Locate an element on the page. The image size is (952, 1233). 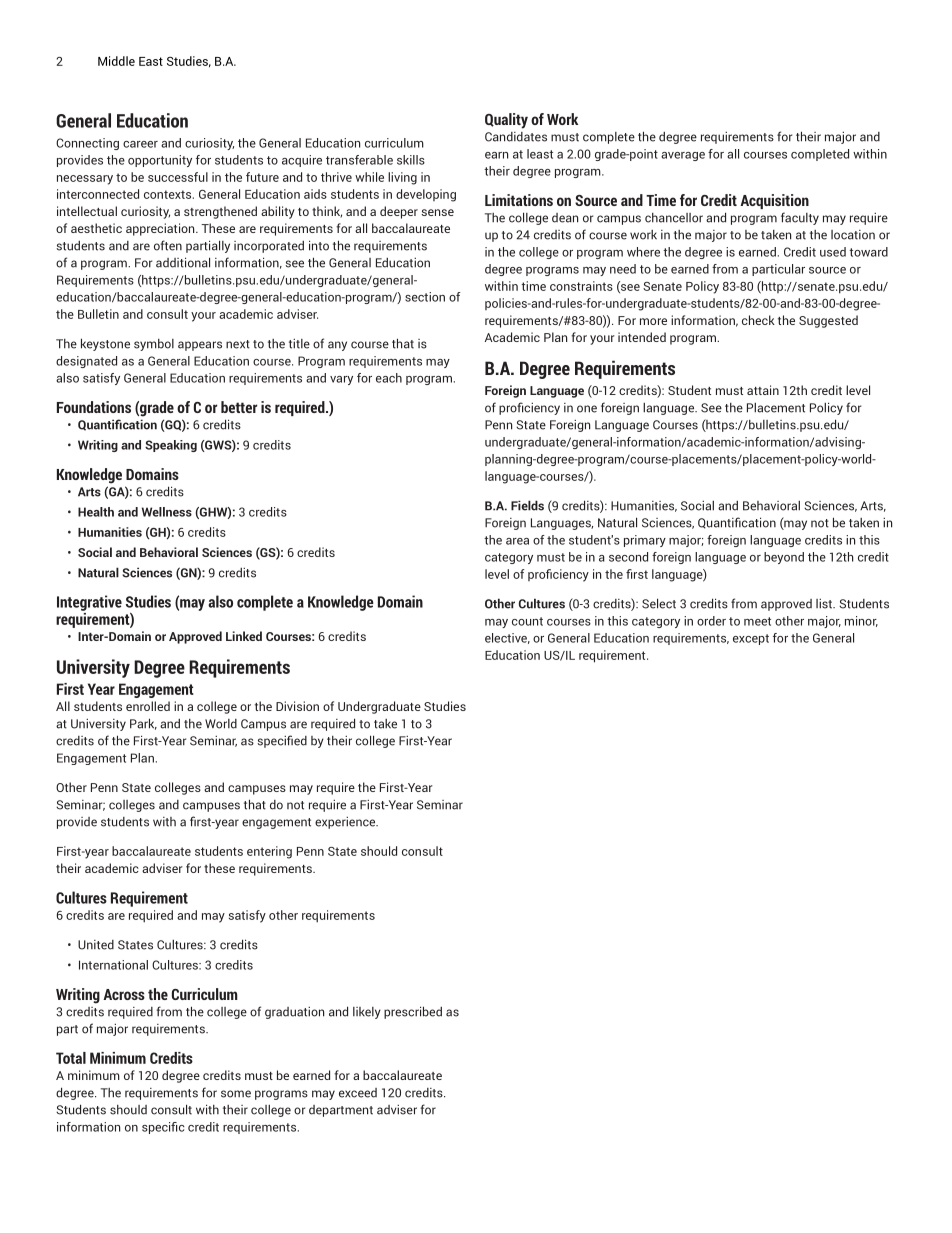
area is located at coordinates (517, 541).
